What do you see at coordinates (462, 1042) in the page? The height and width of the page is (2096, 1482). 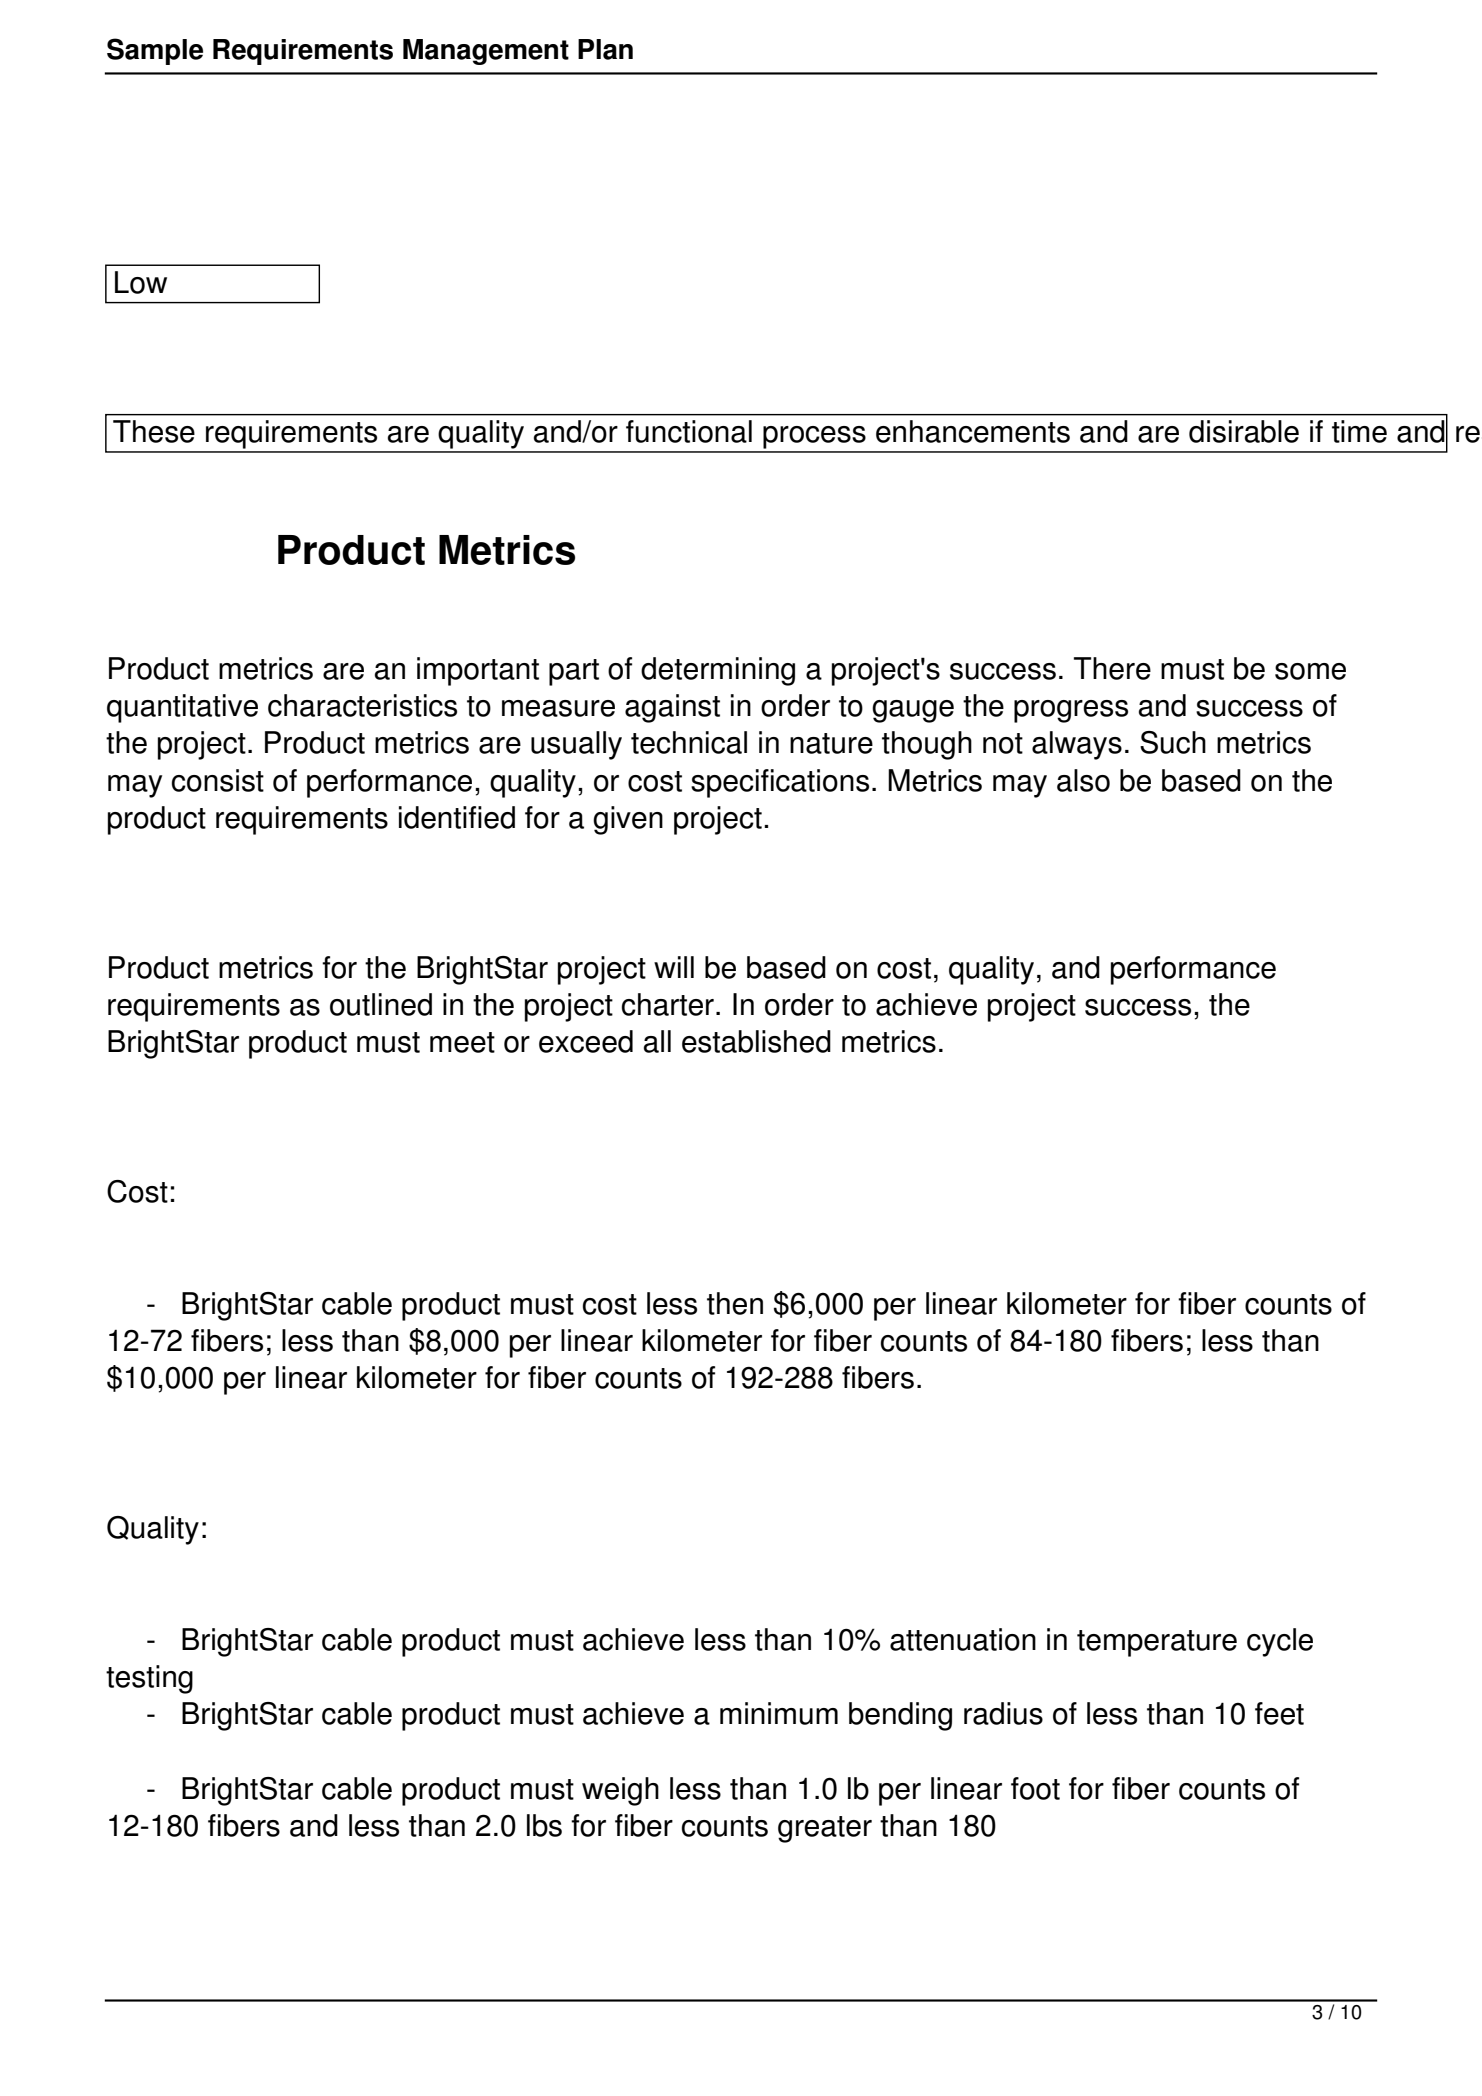 I see `meet` at bounding box center [462, 1042].
